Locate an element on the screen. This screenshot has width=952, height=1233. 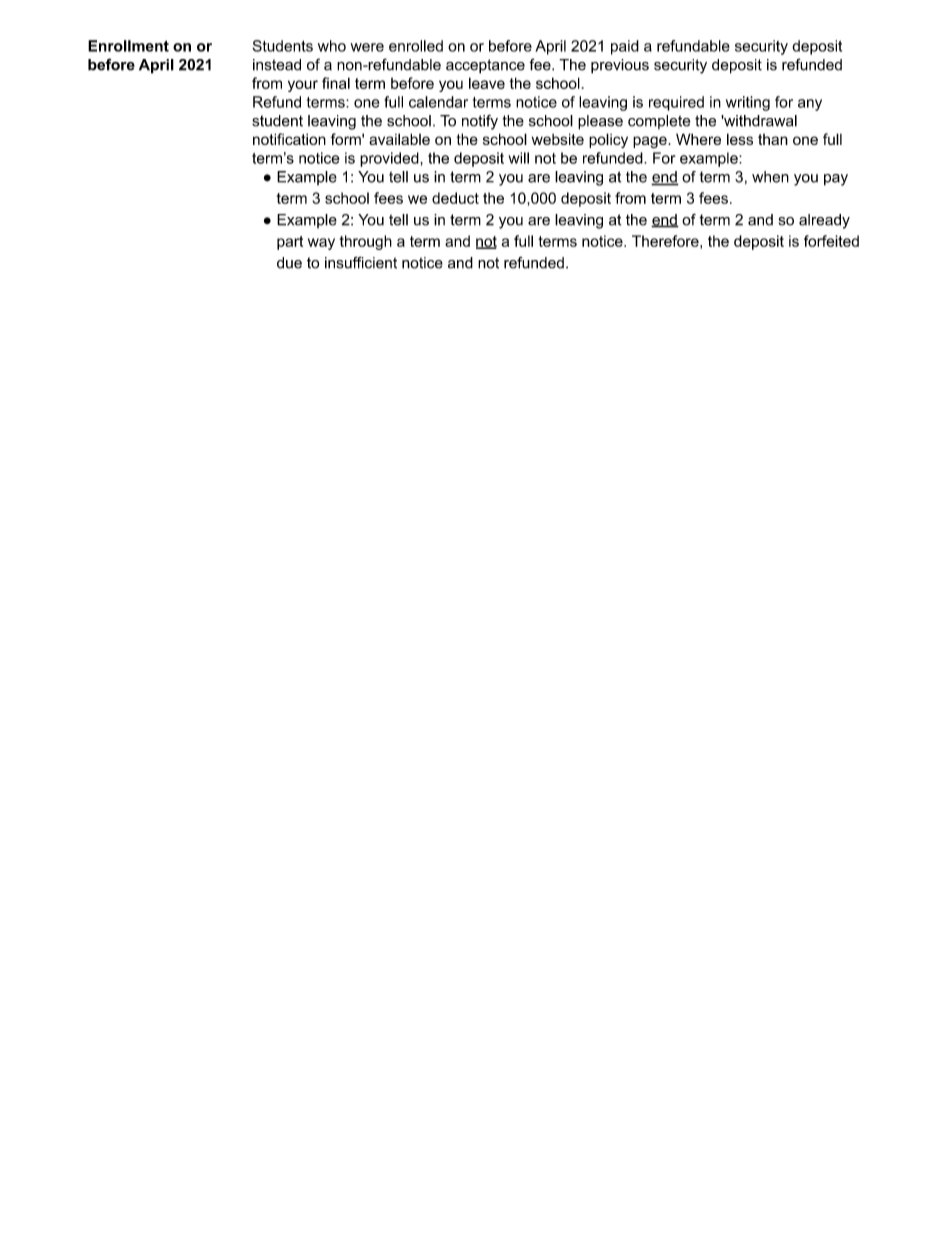
deduct is located at coordinates (455, 198).
